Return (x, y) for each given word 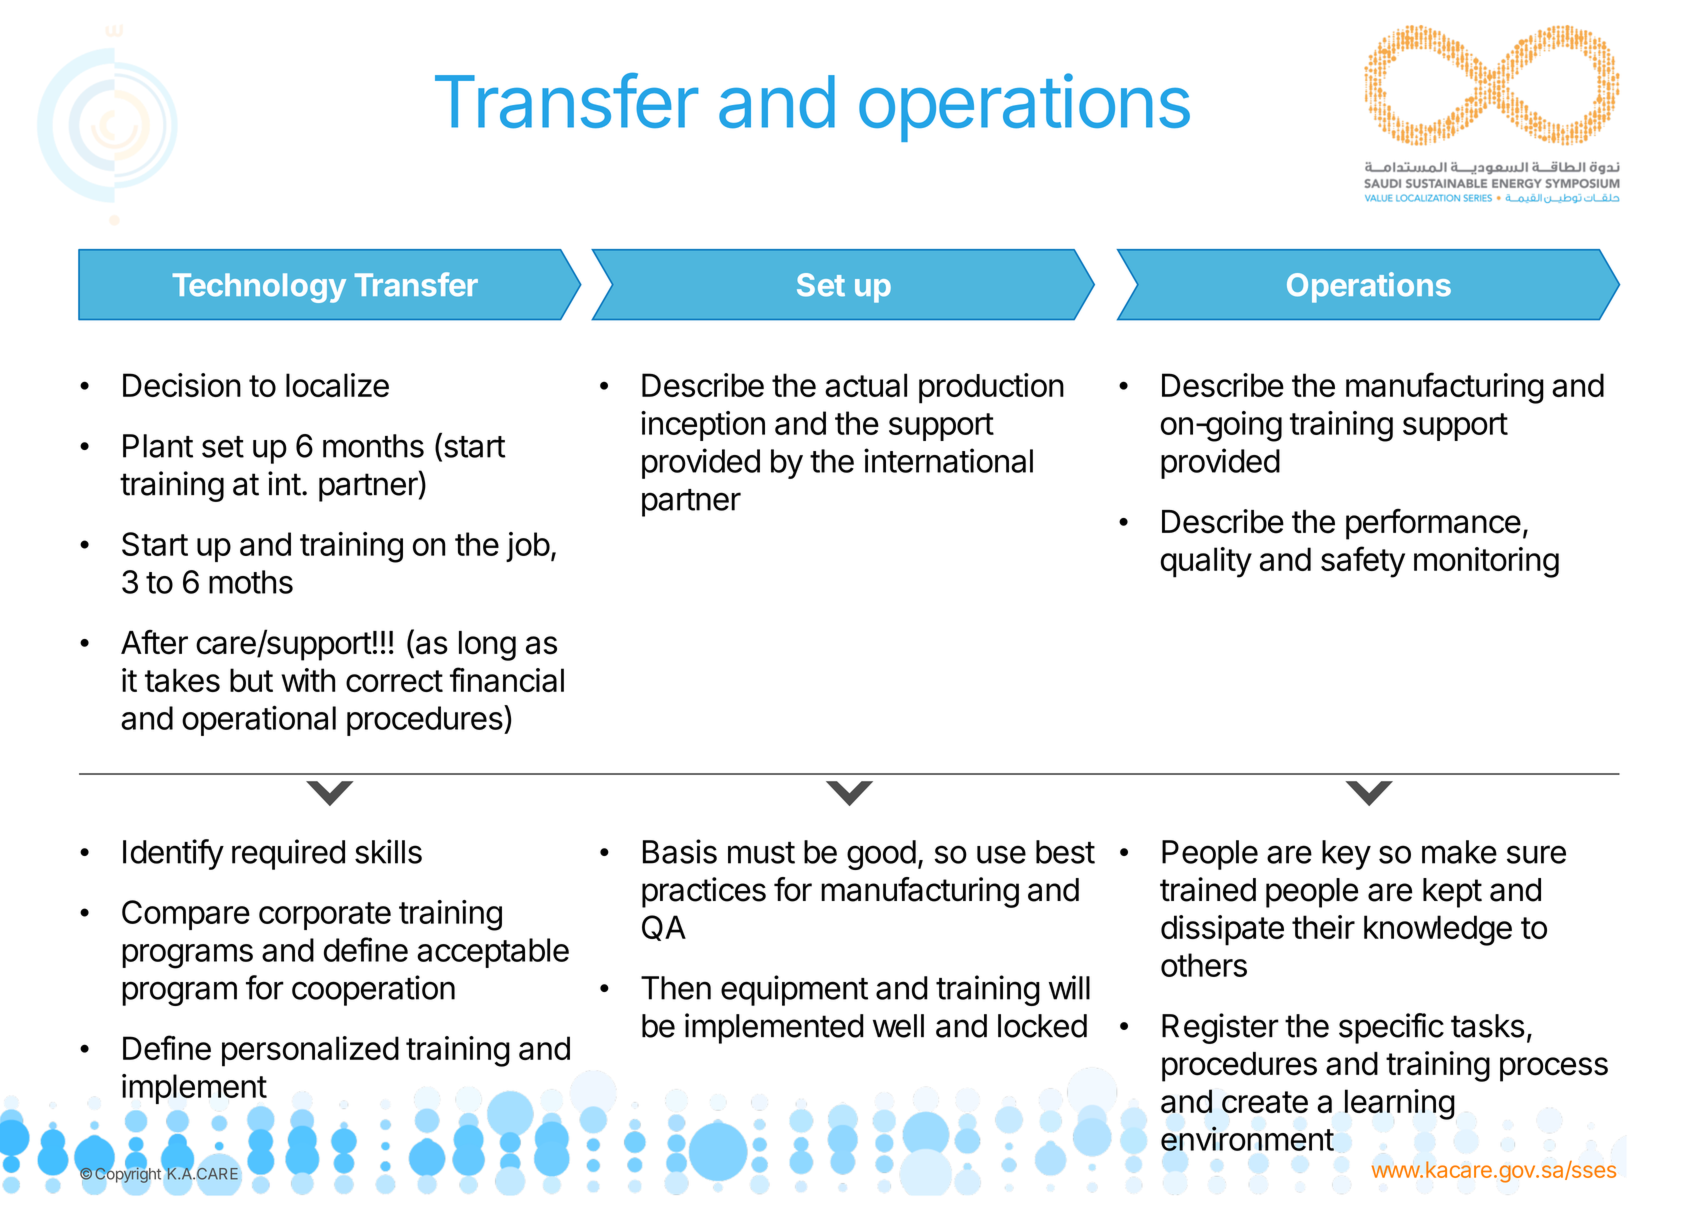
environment (1247, 1138)
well (898, 1026)
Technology (259, 288)
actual (866, 385)
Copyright (128, 1175)
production (991, 388)
